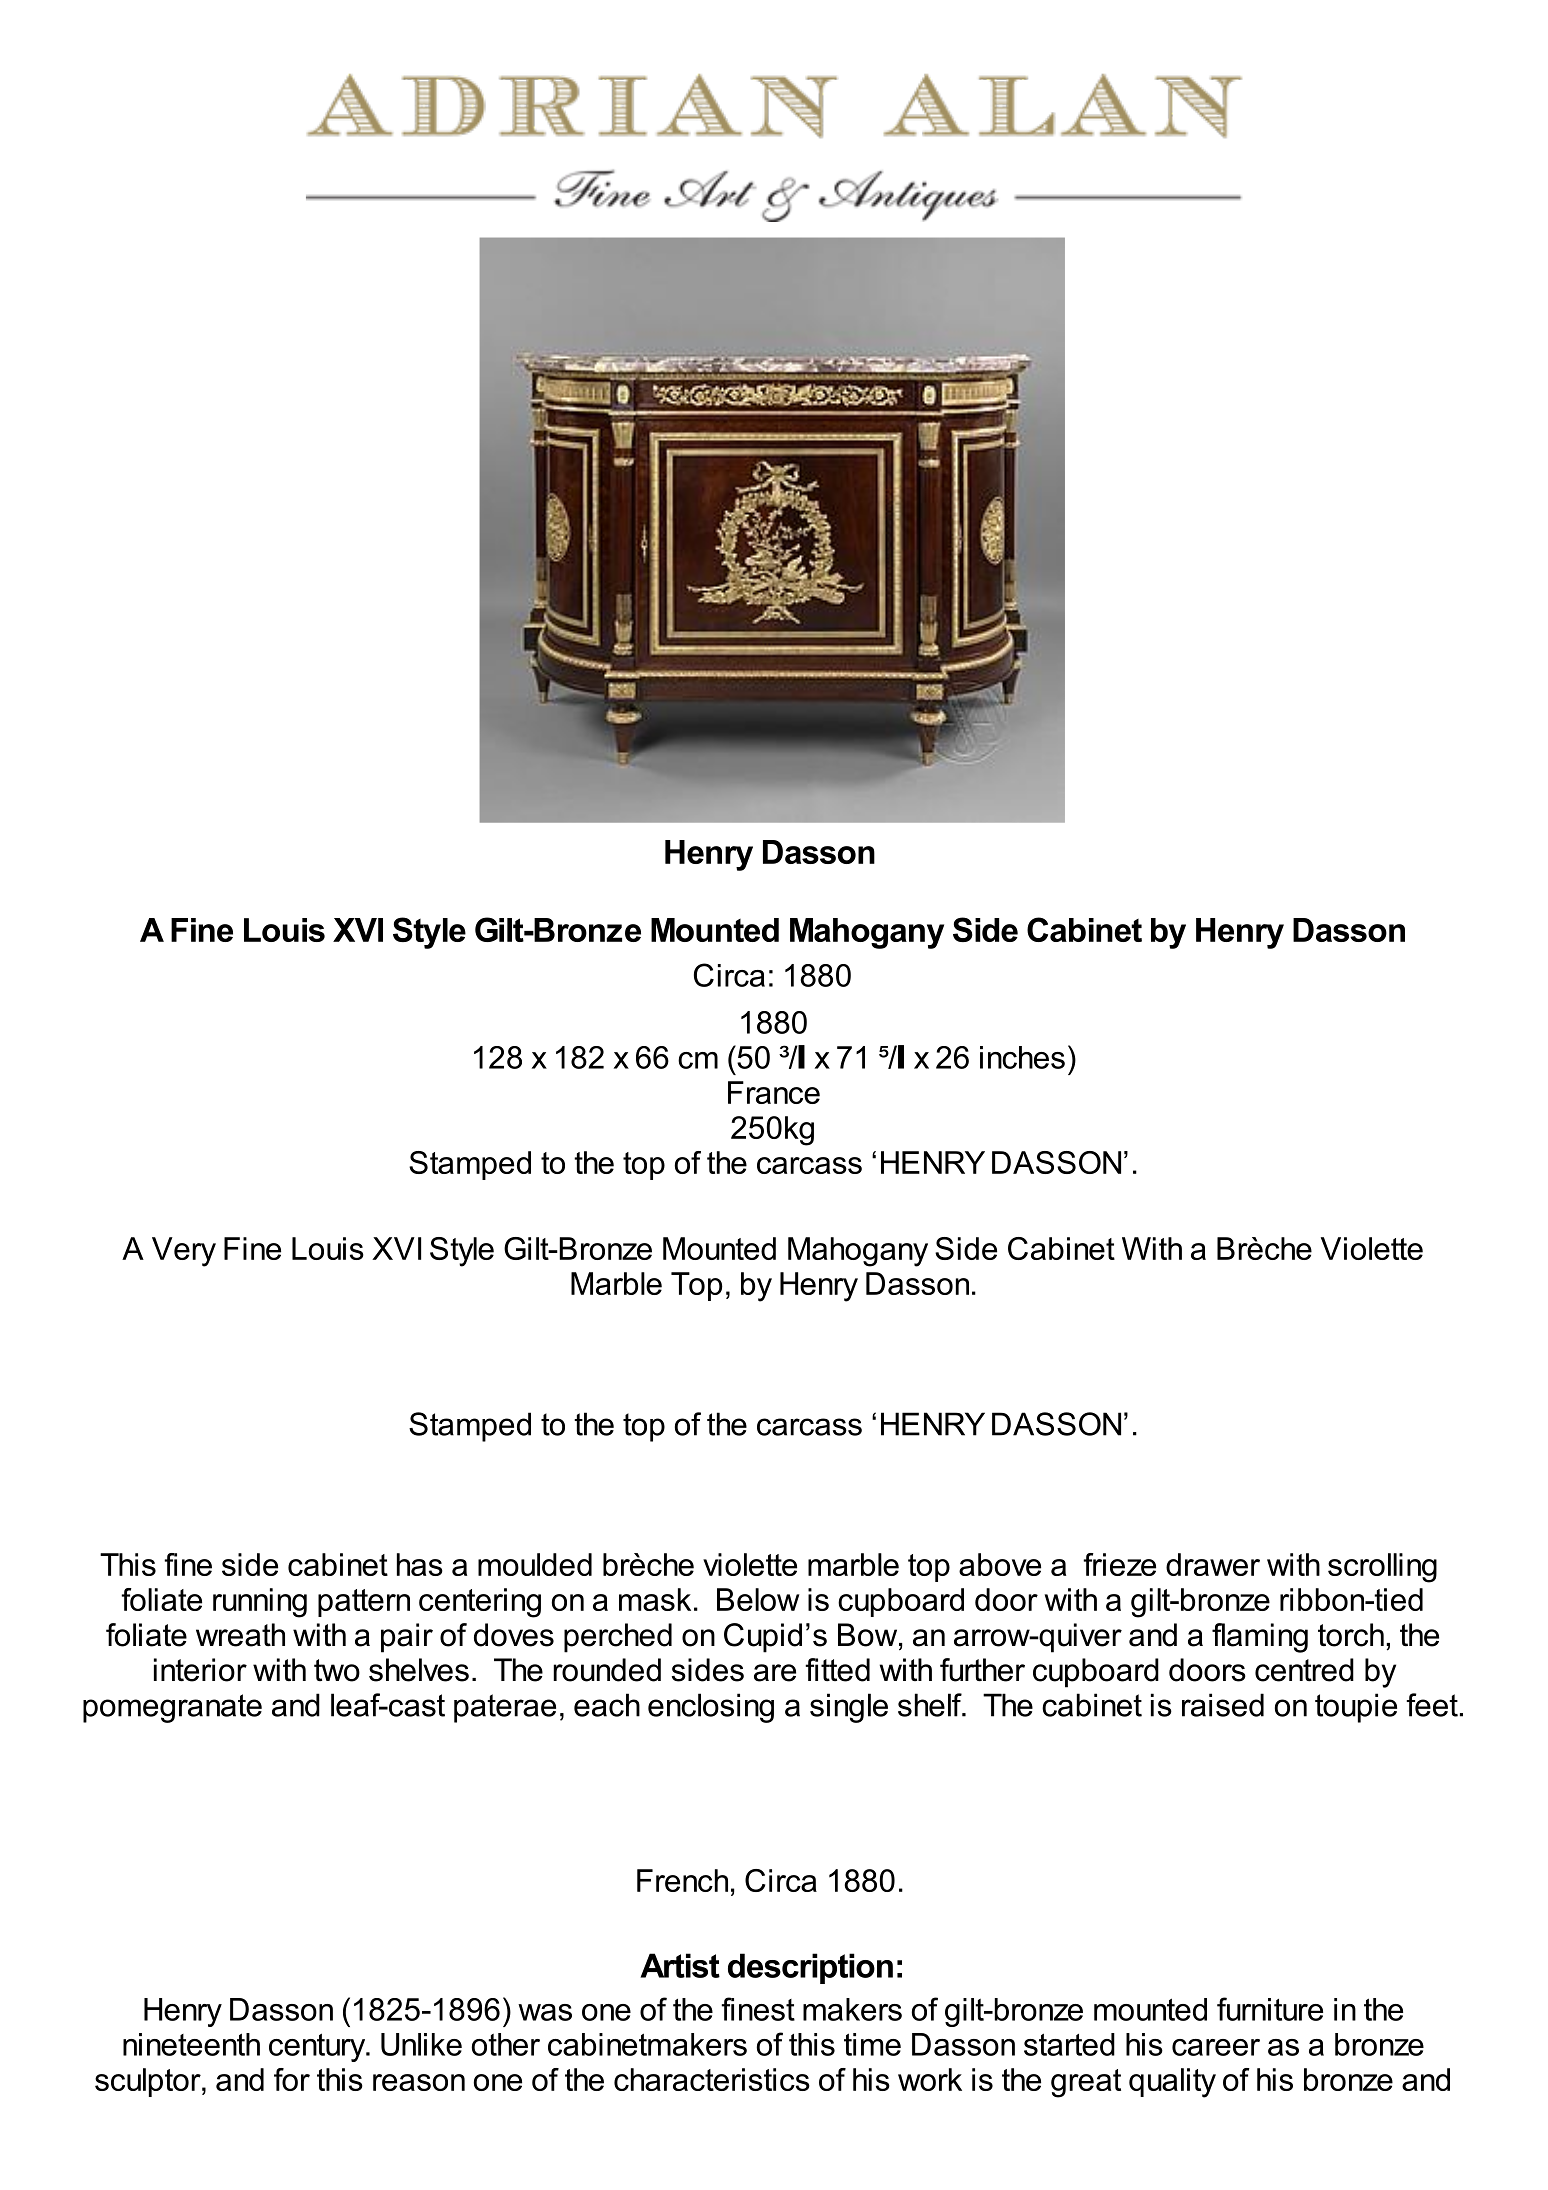  What do you see at coordinates (337, 1670) in the screenshot?
I see `two` at bounding box center [337, 1670].
